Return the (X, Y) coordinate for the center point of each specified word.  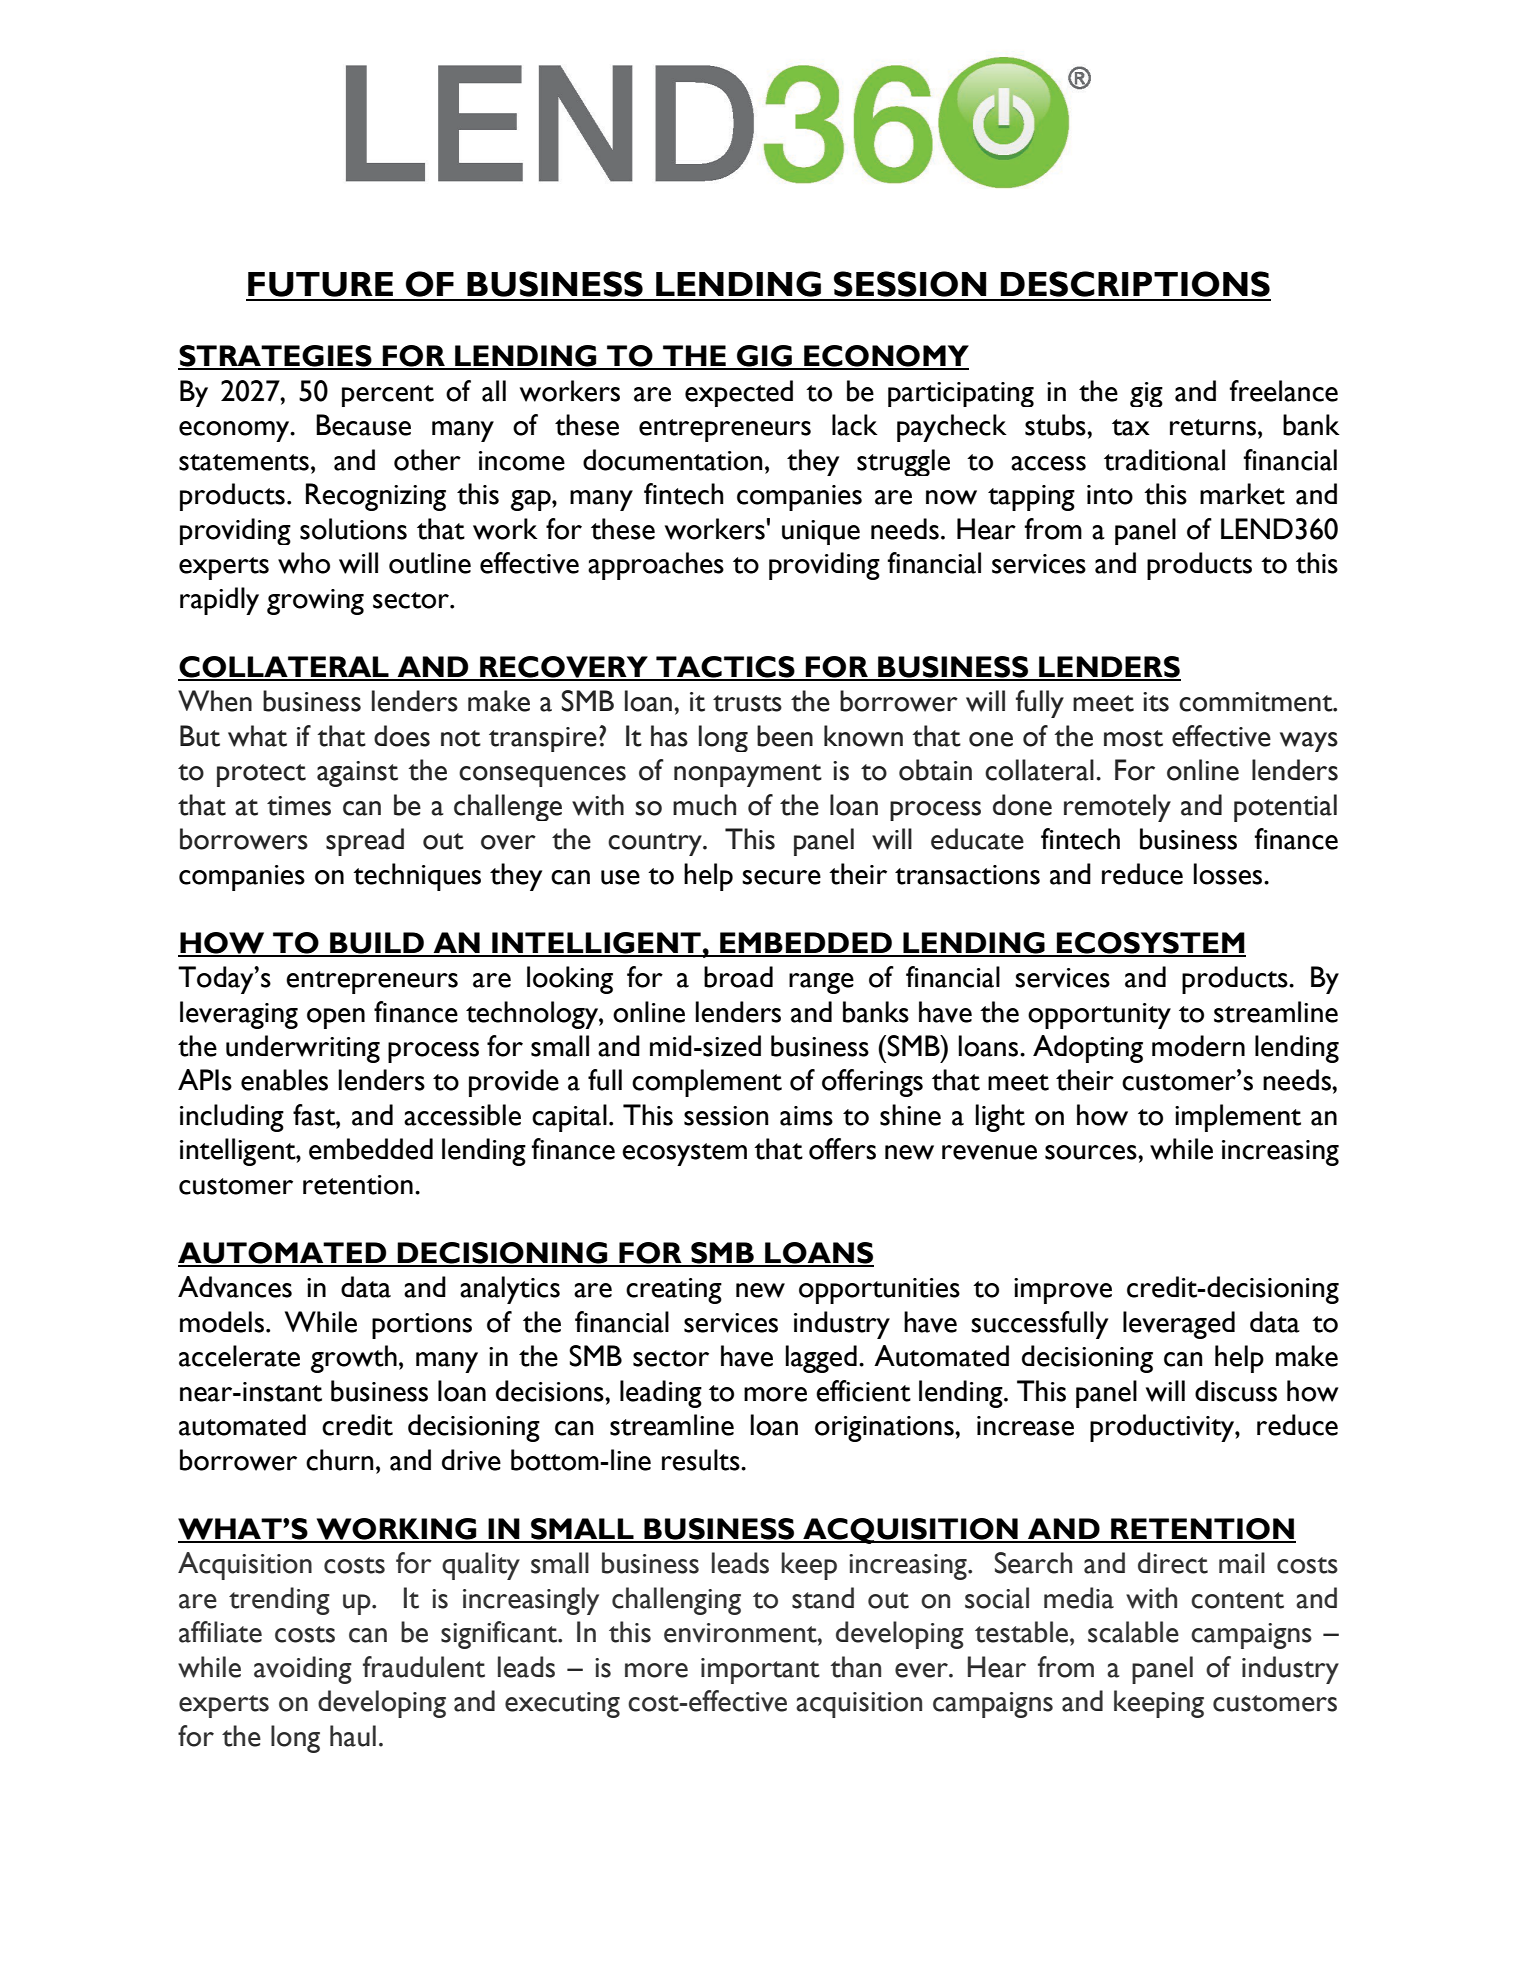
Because (363, 425)
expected (739, 393)
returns (1213, 427)
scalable (1133, 1632)
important (760, 1671)
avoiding (303, 1670)
